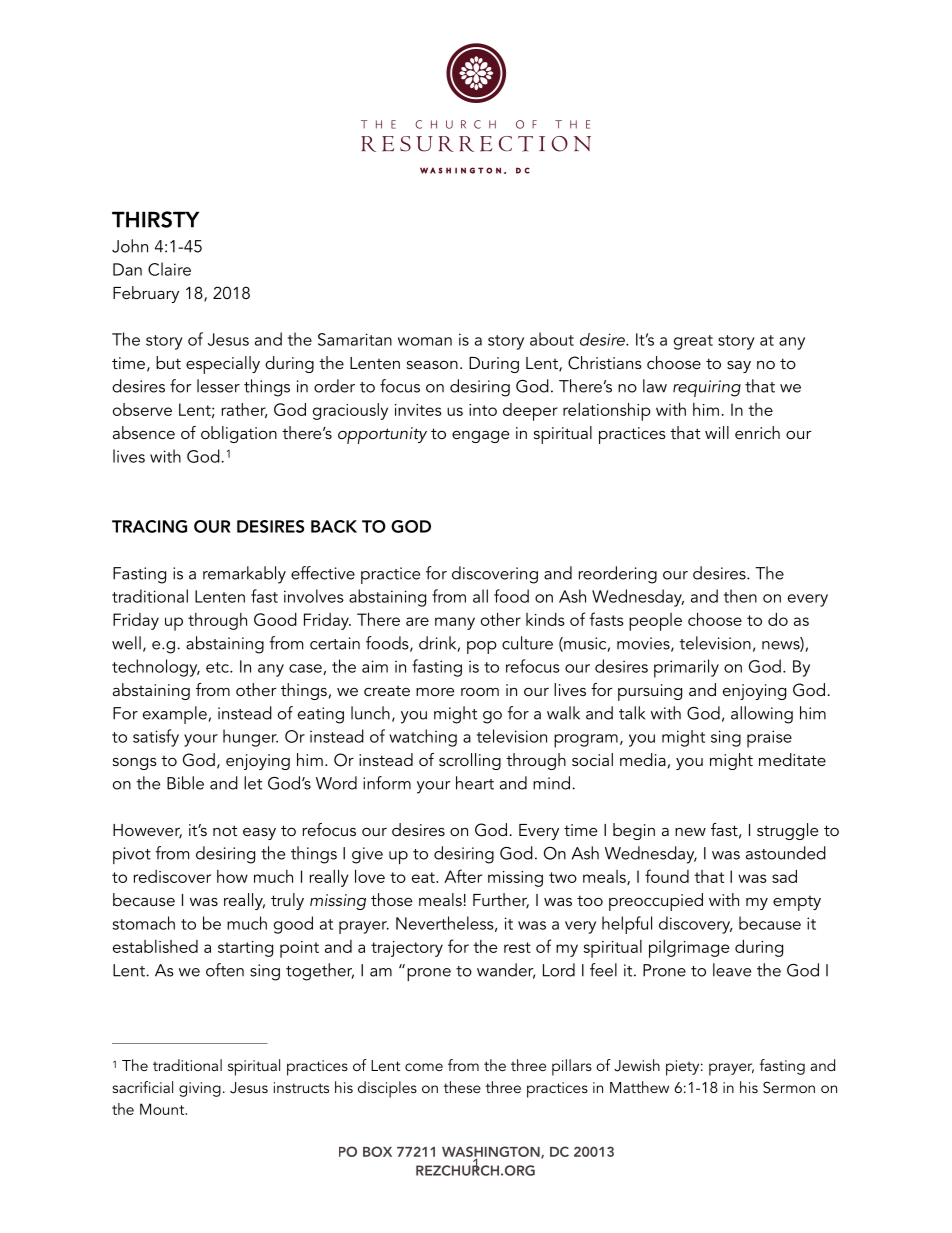  Describe the element at coordinates (480, 691) in the screenshot. I see `room` at that location.
